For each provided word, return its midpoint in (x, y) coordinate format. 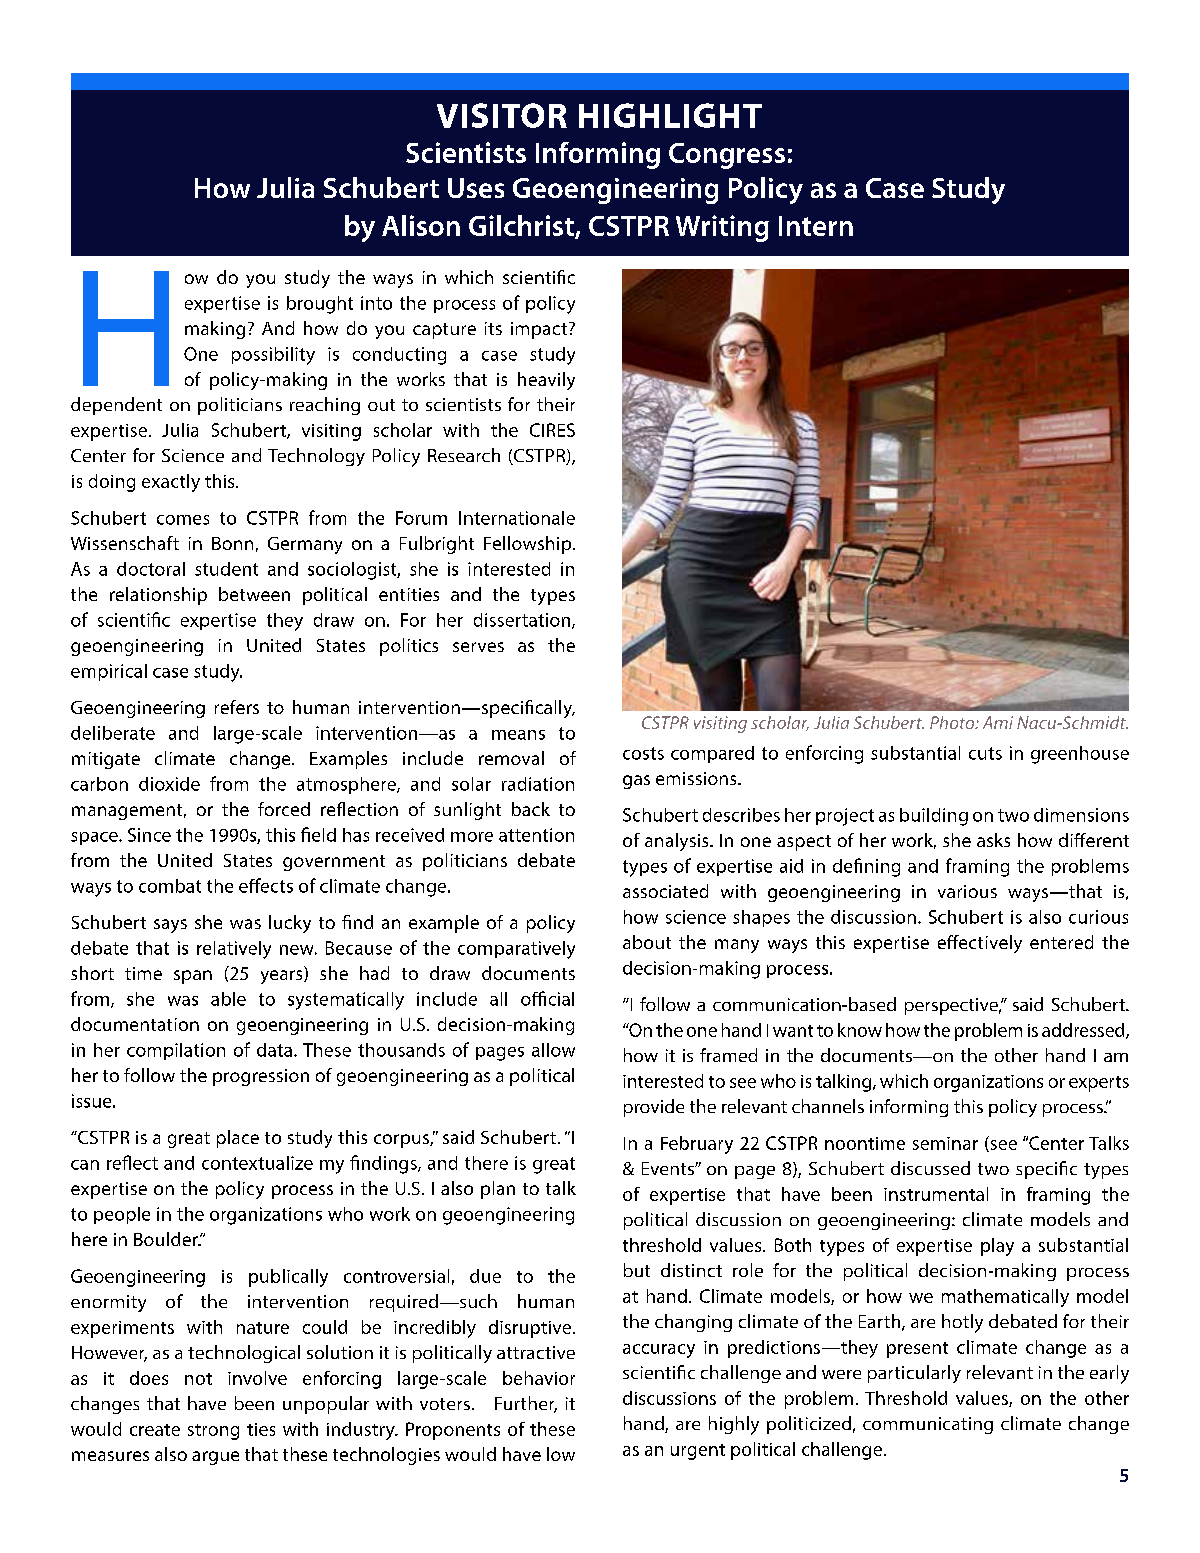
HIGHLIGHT (670, 115)
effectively (980, 944)
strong (213, 1432)
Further (526, 1404)
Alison (421, 225)
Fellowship (529, 545)
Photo (953, 722)
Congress (727, 156)
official (547, 998)
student (226, 569)
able (228, 999)
